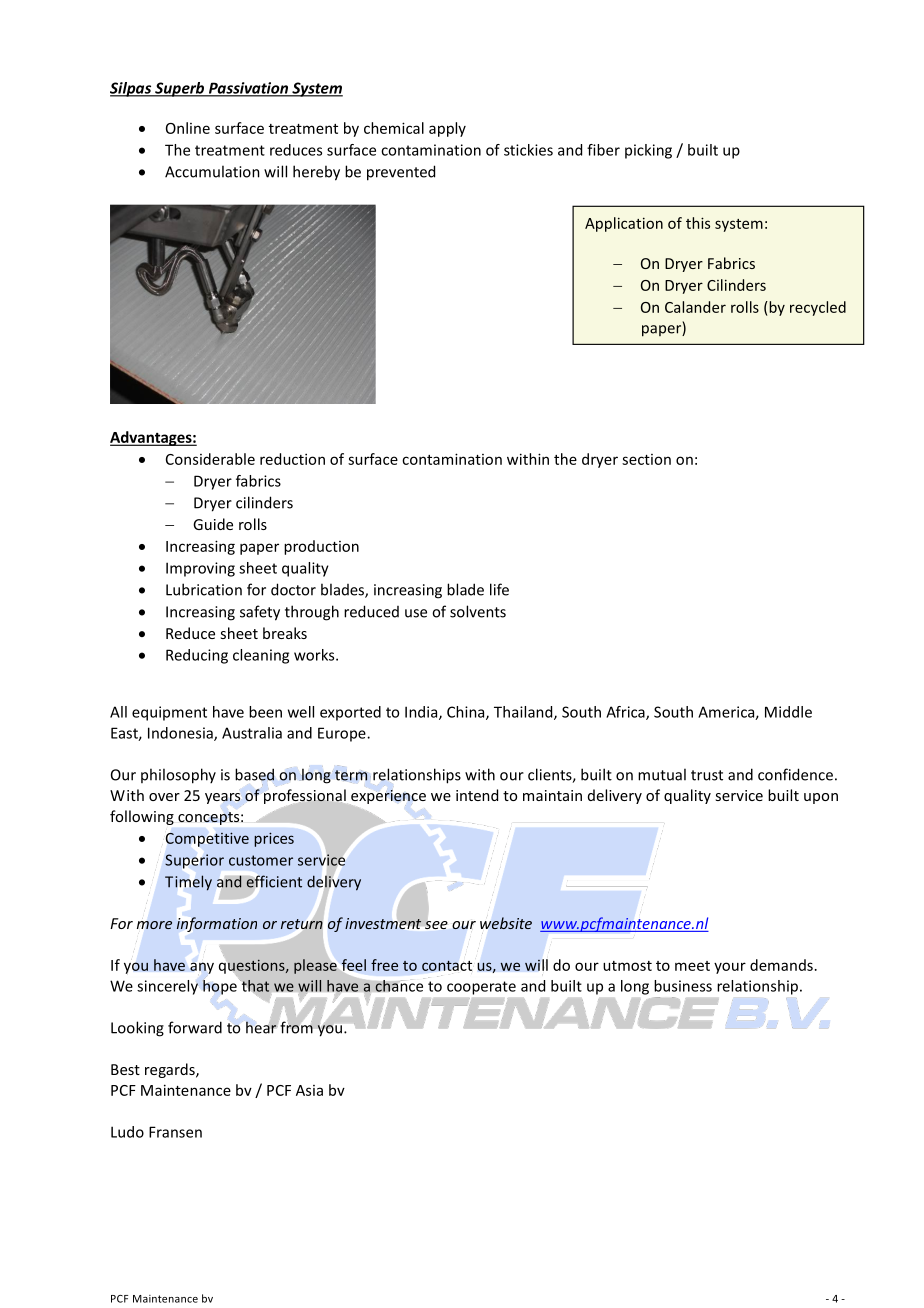 This image has height=1308, width=924. What do you see at coordinates (648, 151) in the image?
I see `picking` at bounding box center [648, 151].
